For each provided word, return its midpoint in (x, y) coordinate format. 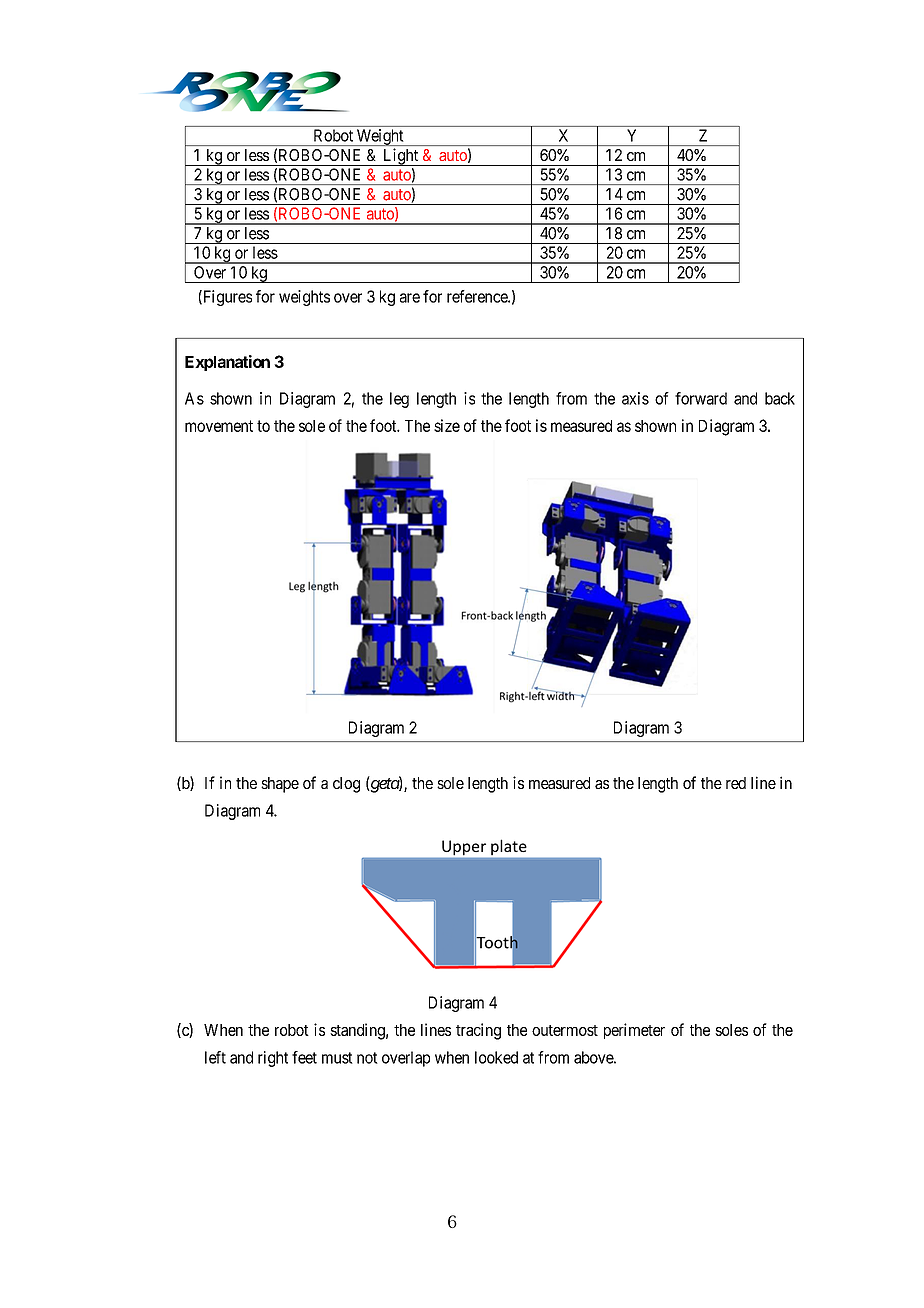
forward (701, 398)
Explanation (227, 363)
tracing (478, 1031)
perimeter (634, 1031)
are (410, 298)
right (273, 1059)
